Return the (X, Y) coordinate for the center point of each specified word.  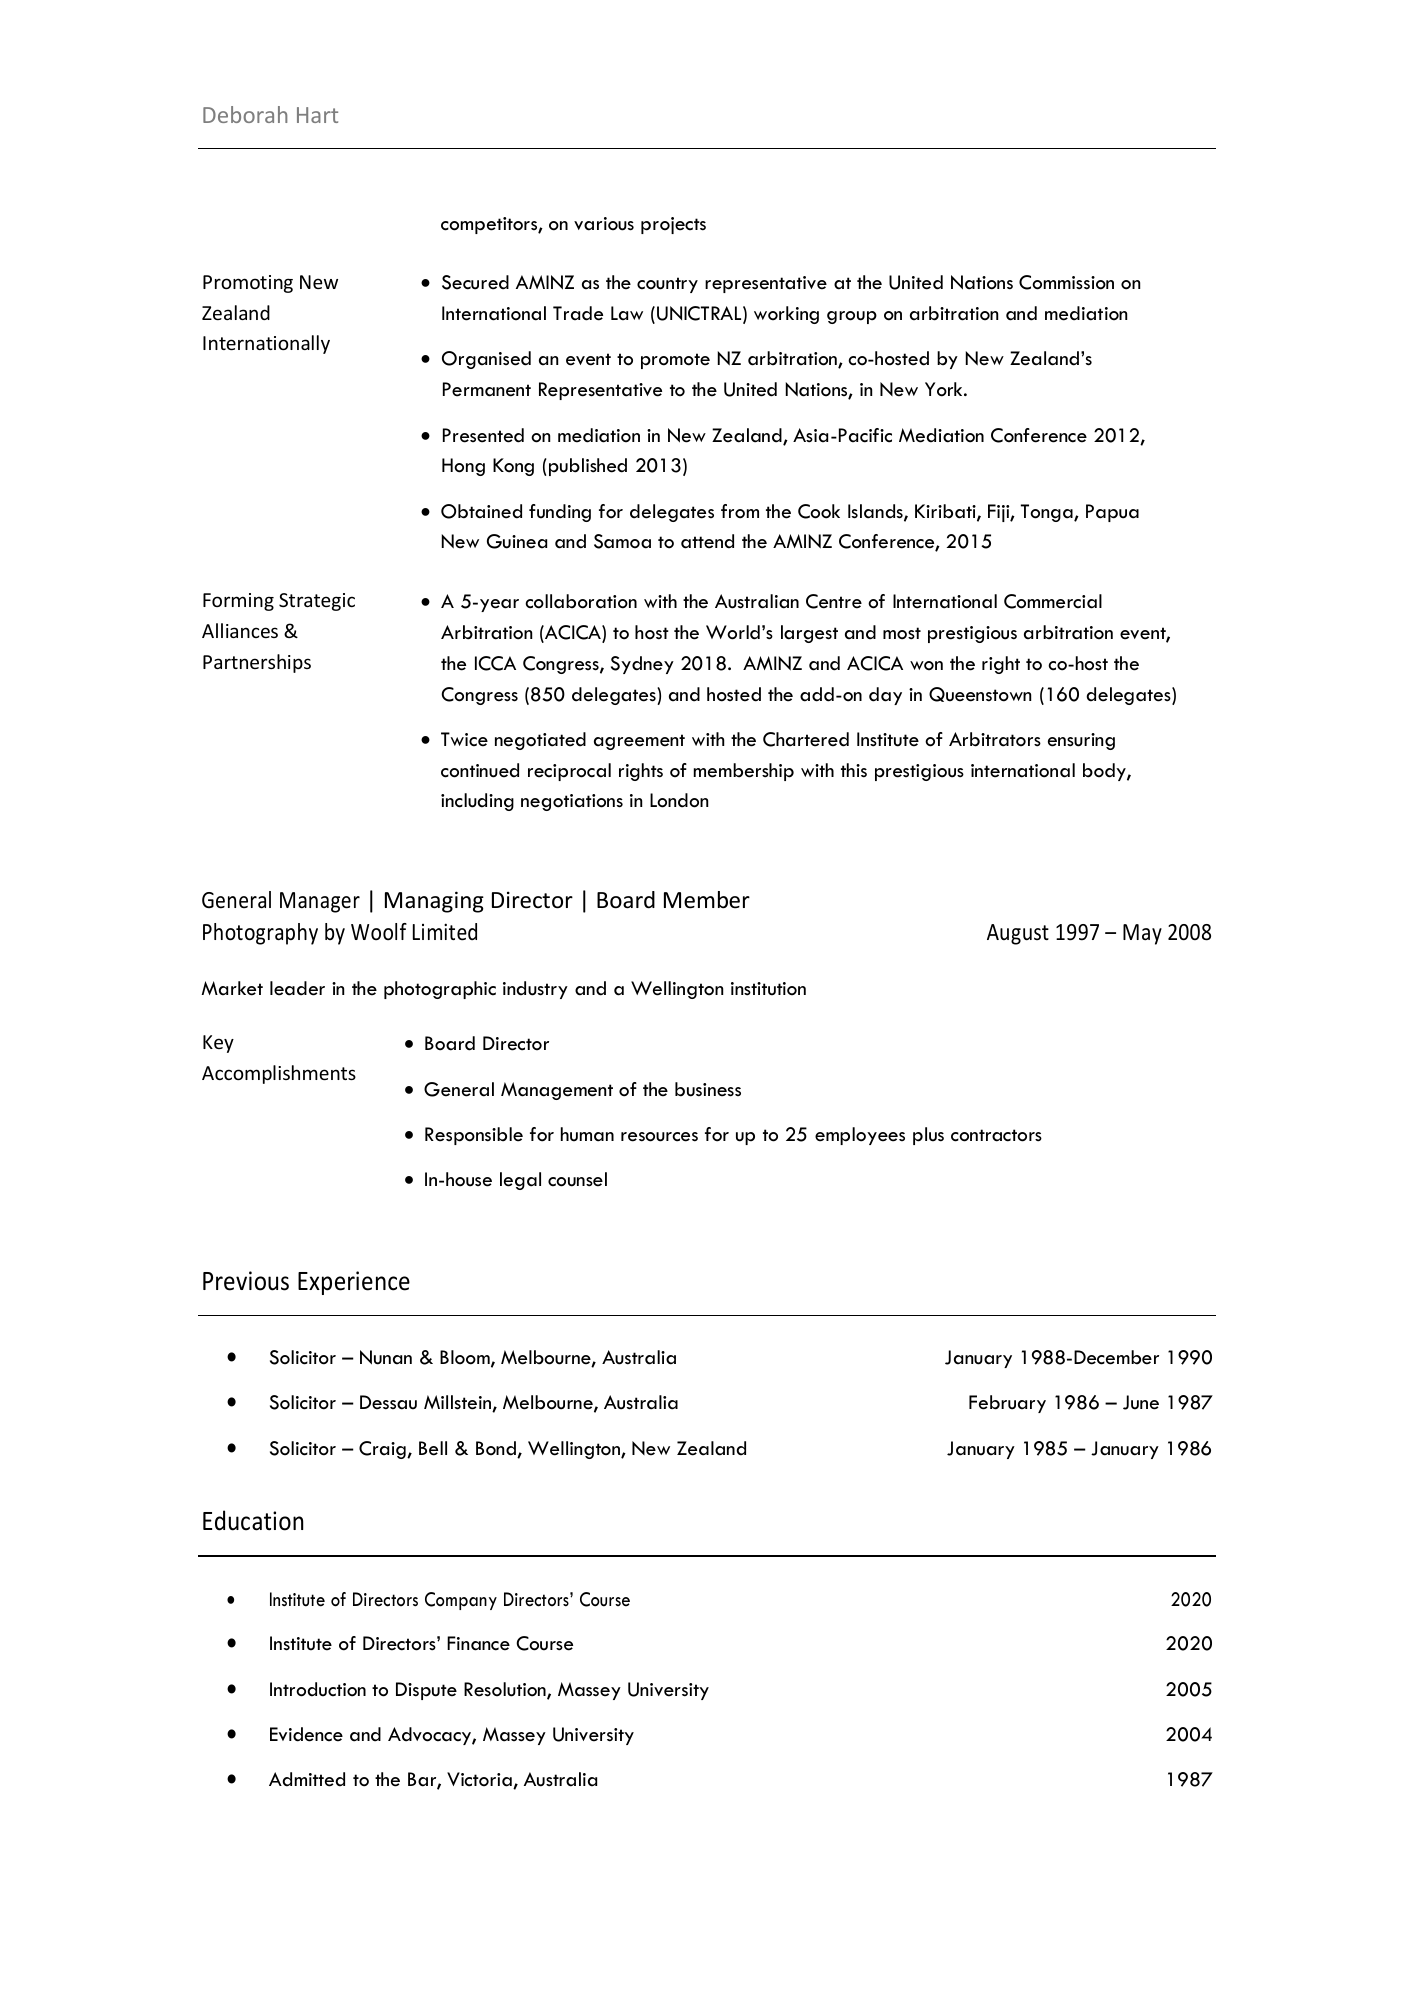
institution (768, 989)
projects (673, 225)
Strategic (317, 602)
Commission (1066, 282)
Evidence (306, 1734)
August (1018, 934)
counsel (577, 1179)
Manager (320, 902)
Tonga (1048, 513)
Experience (354, 1283)
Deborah (245, 114)
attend (707, 541)
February (1007, 1404)
